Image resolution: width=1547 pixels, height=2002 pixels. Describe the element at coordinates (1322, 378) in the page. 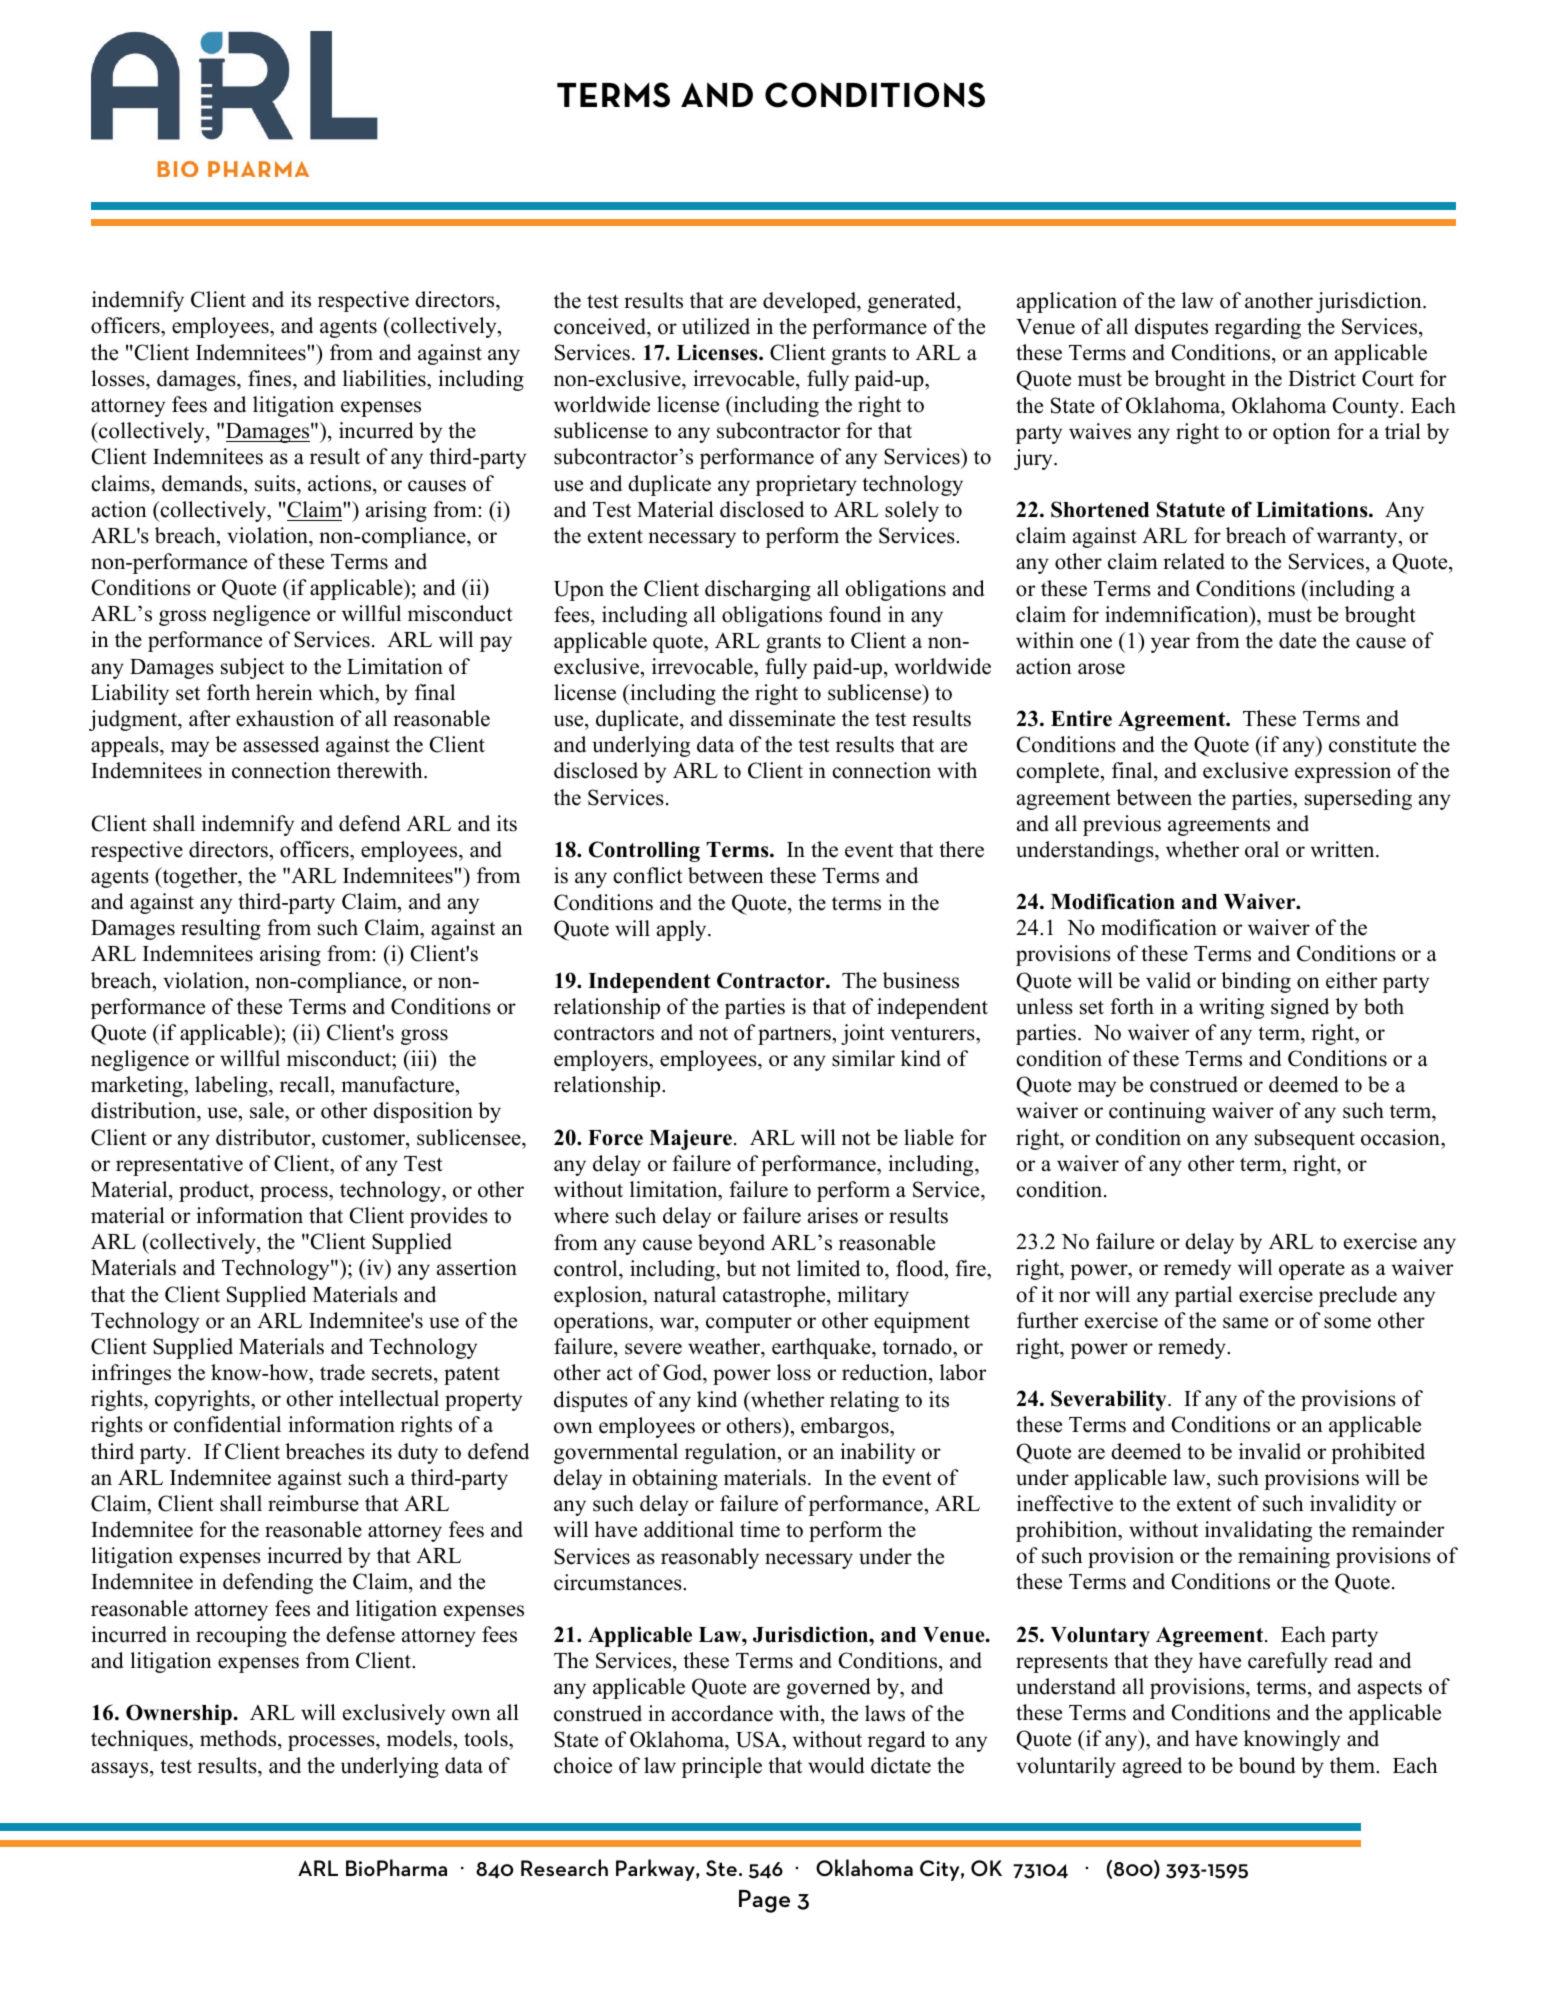

I see `District` at that location.
